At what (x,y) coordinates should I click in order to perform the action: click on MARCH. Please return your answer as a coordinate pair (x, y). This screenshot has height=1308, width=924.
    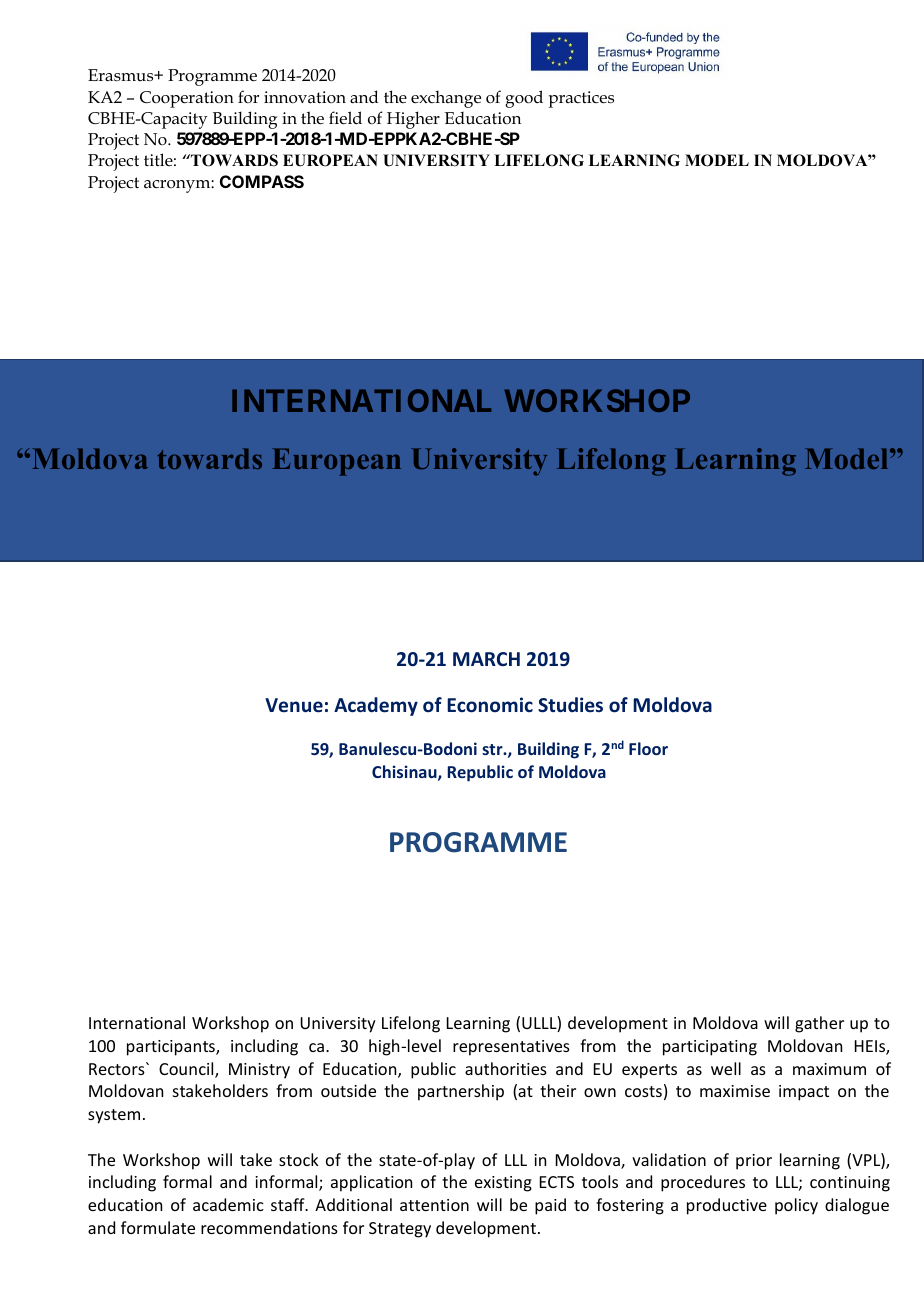
    Looking at the image, I should click on (486, 659).
